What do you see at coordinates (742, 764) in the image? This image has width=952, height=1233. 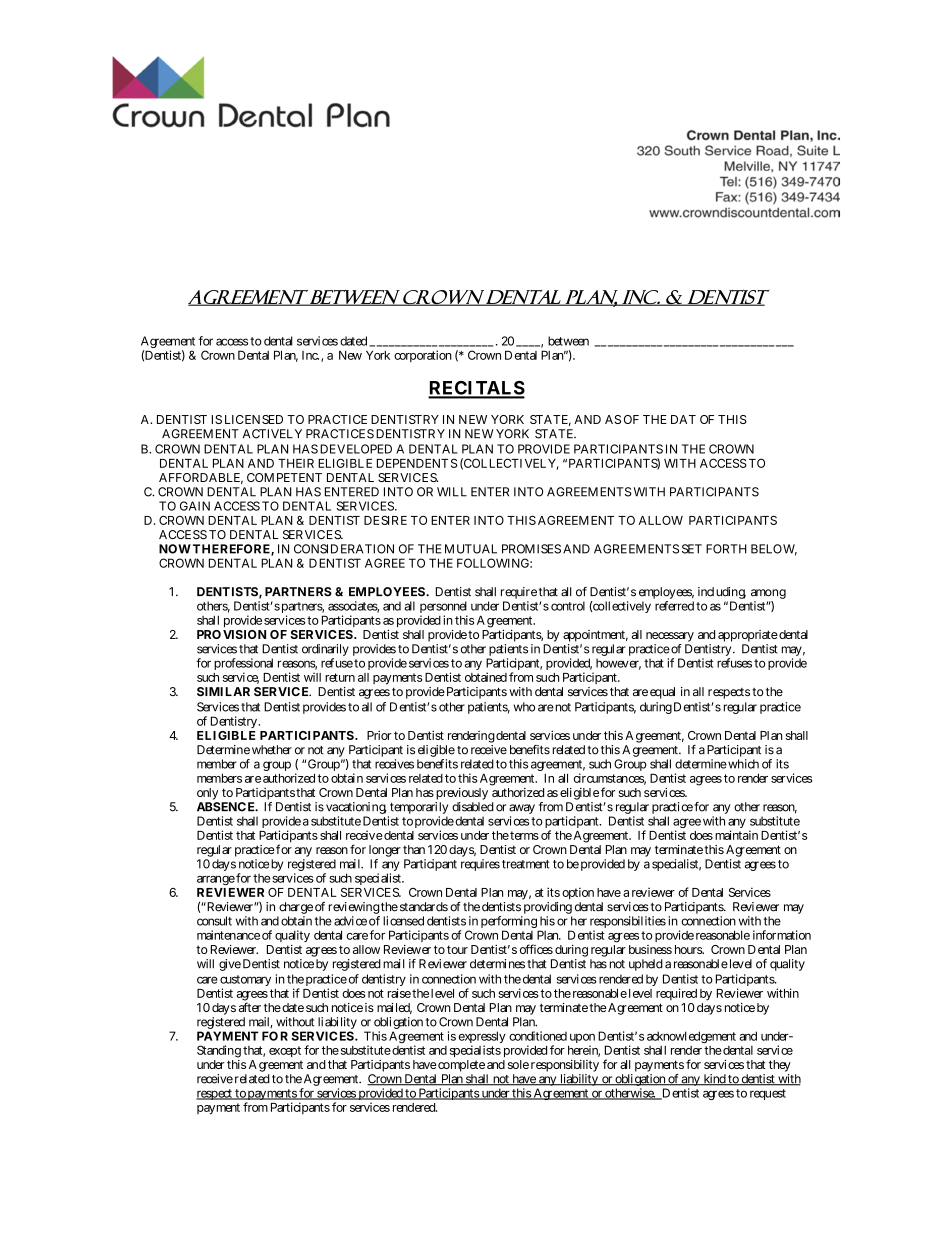 I see `which` at bounding box center [742, 764].
